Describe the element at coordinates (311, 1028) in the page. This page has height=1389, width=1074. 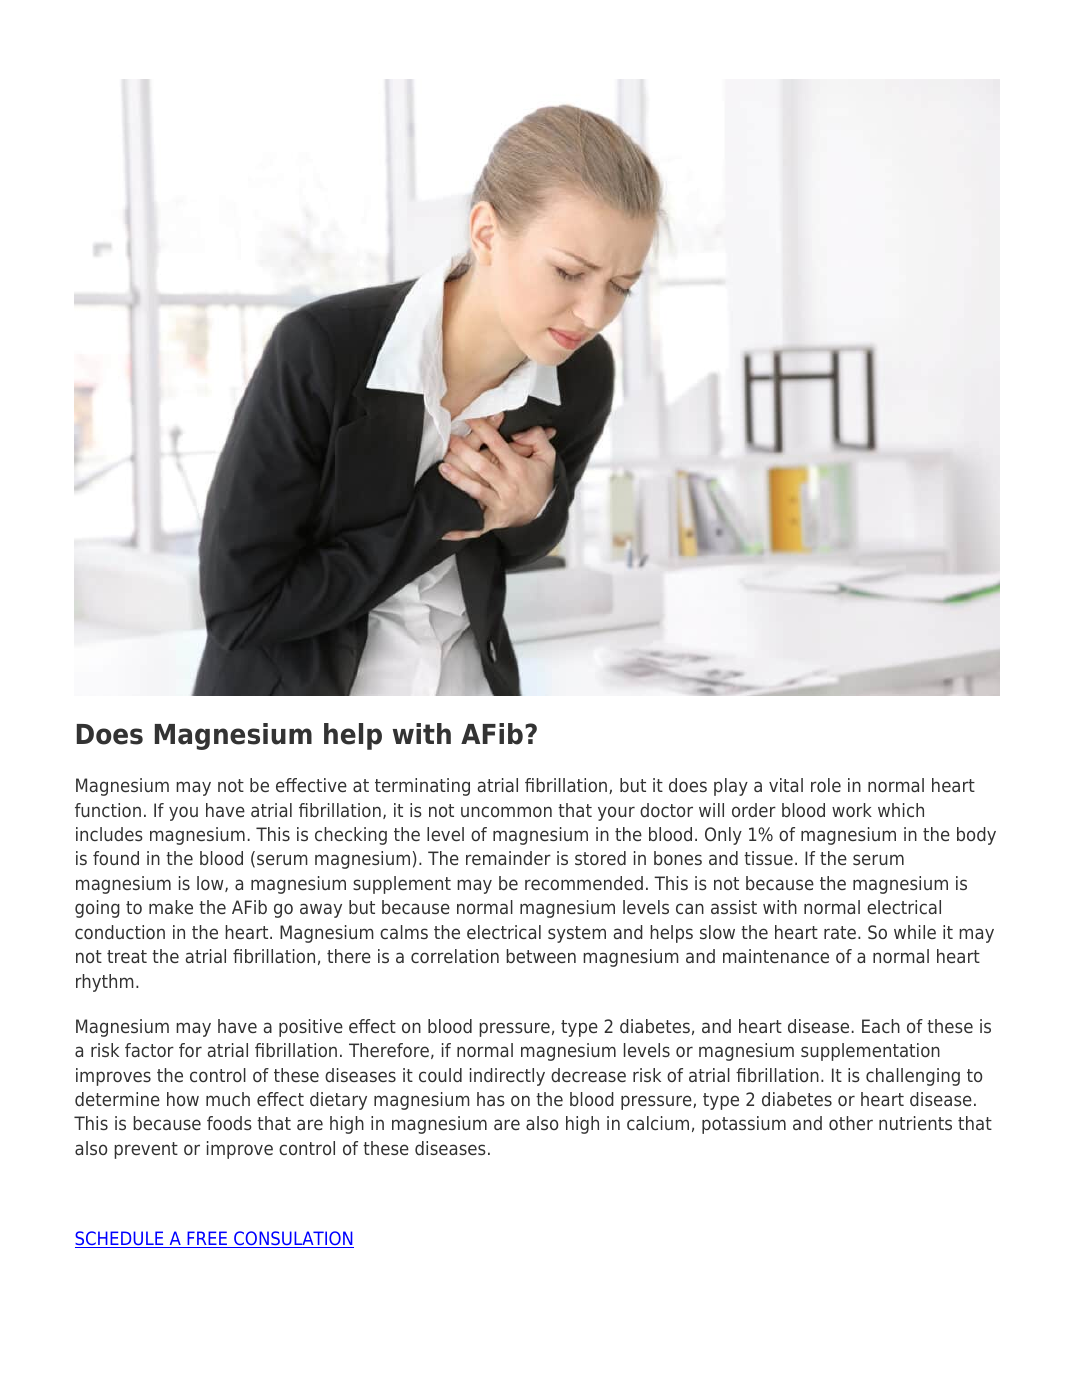
I see `positive` at that location.
